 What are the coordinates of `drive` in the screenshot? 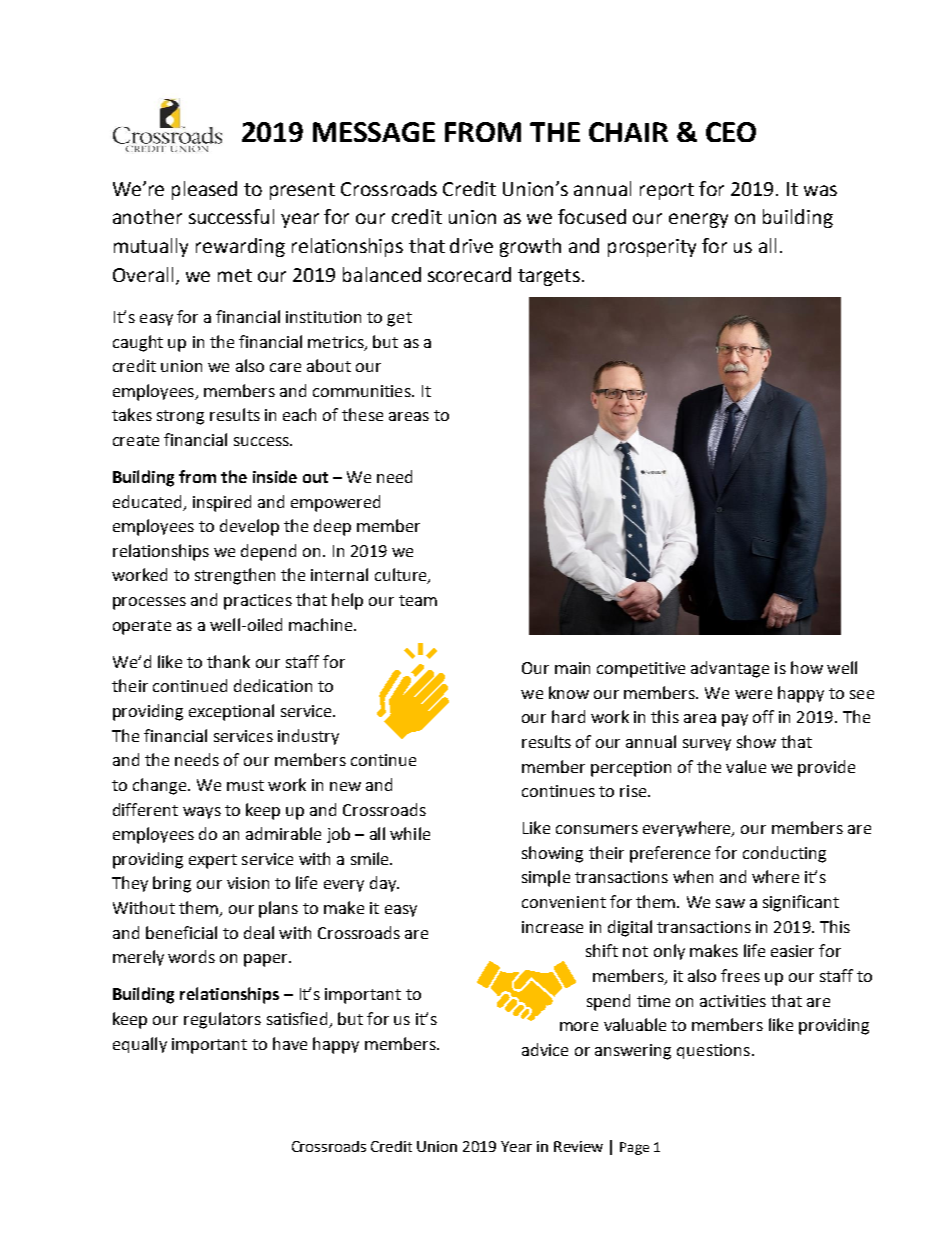 It's located at (471, 245).
